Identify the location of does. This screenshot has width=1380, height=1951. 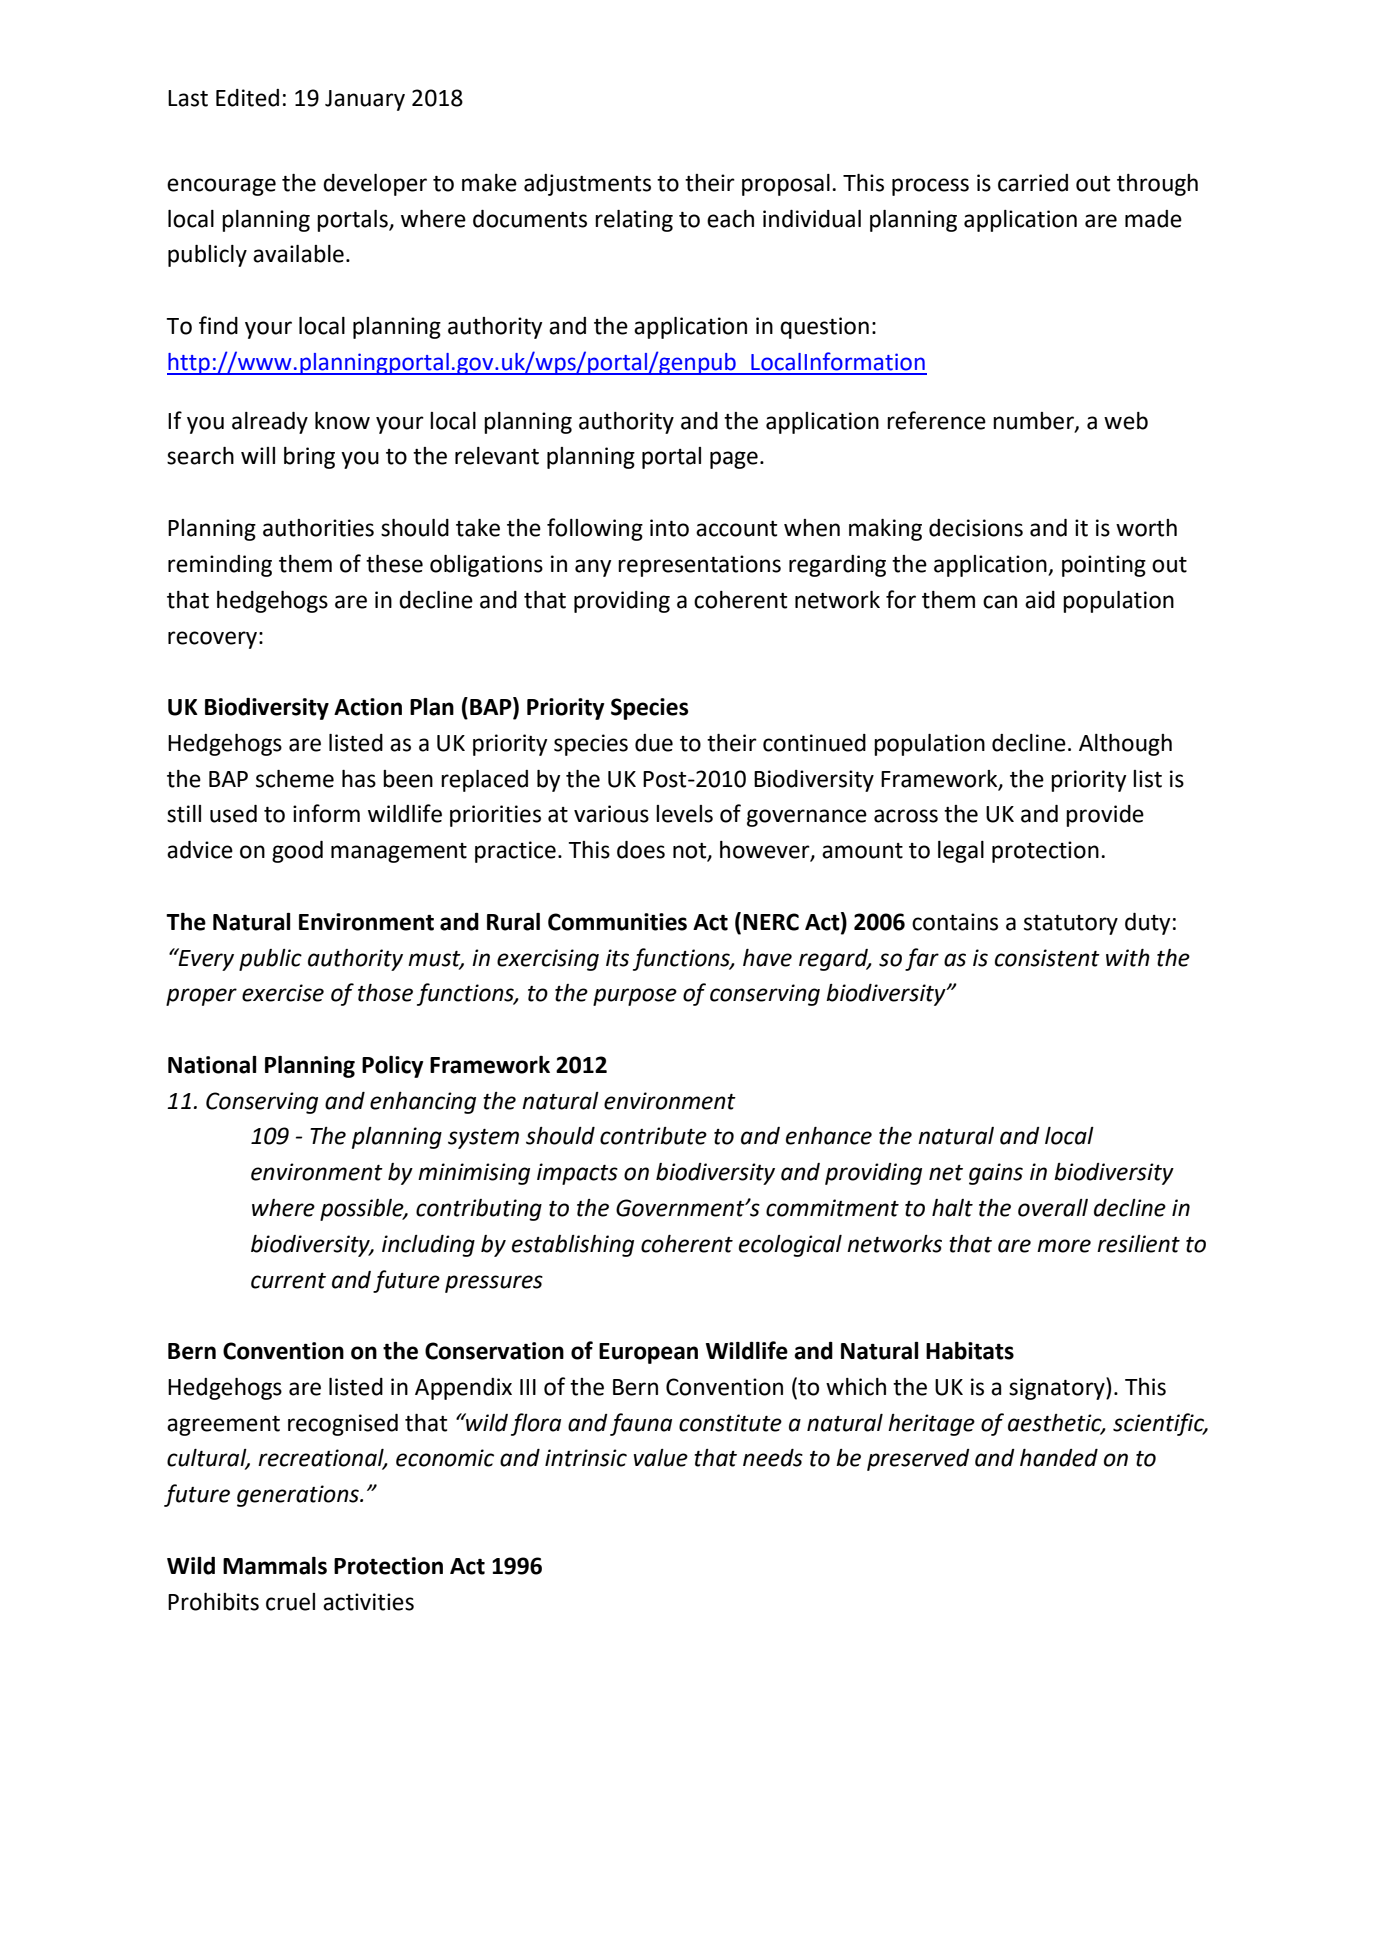
(641, 850).
